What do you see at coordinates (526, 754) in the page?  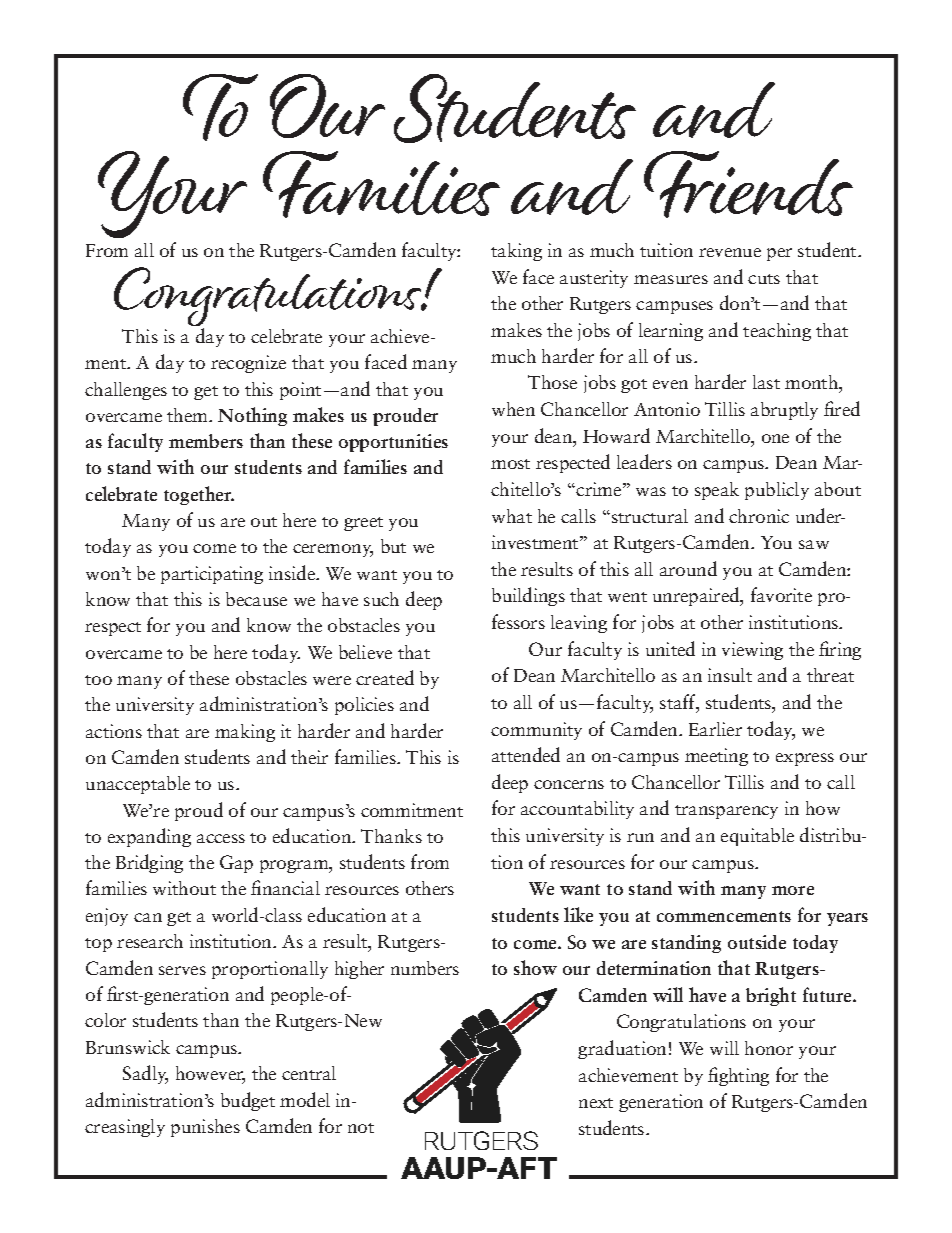 I see `attended` at bounding box center [526, 754].
